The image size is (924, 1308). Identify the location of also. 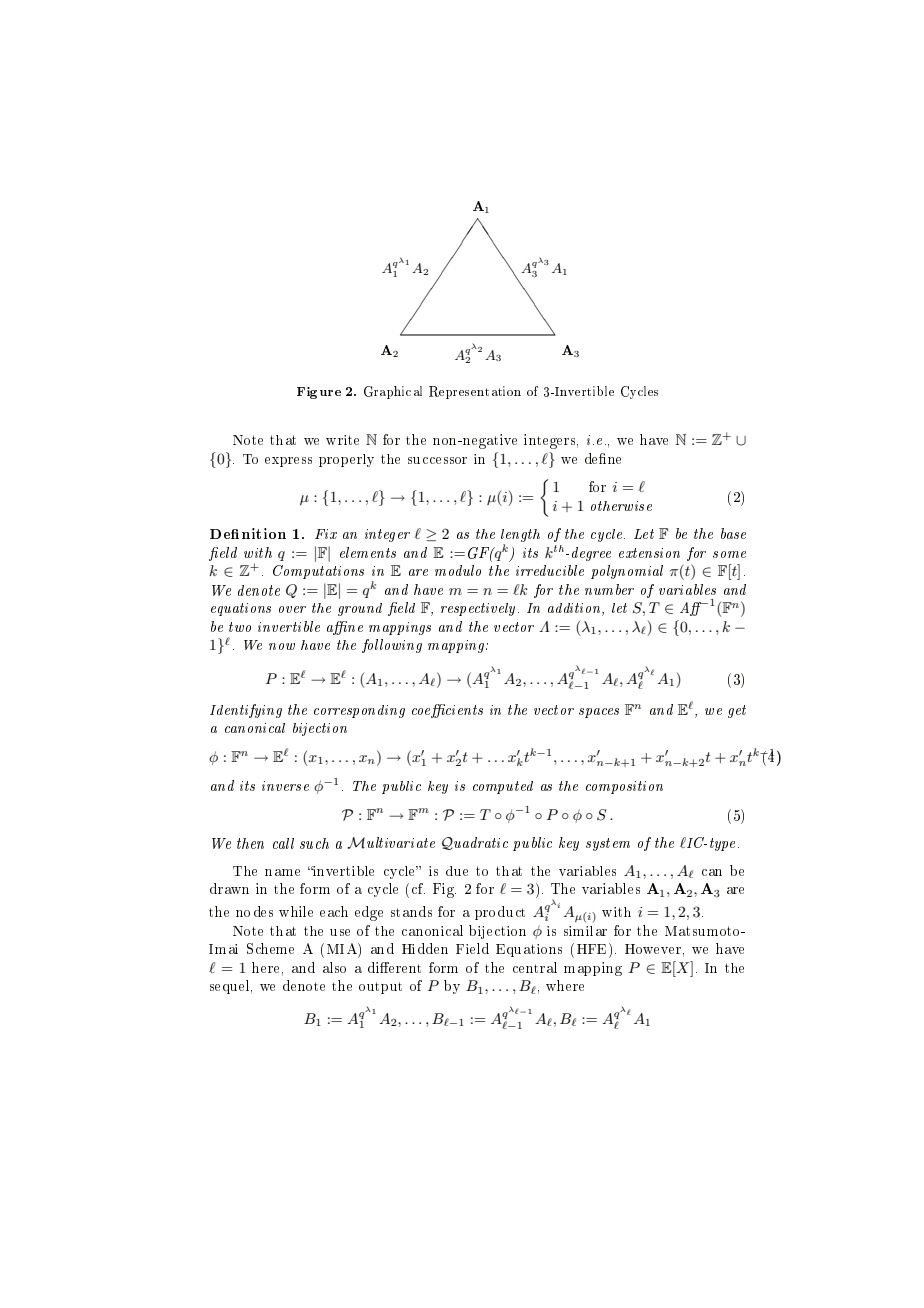
(334, 967).
